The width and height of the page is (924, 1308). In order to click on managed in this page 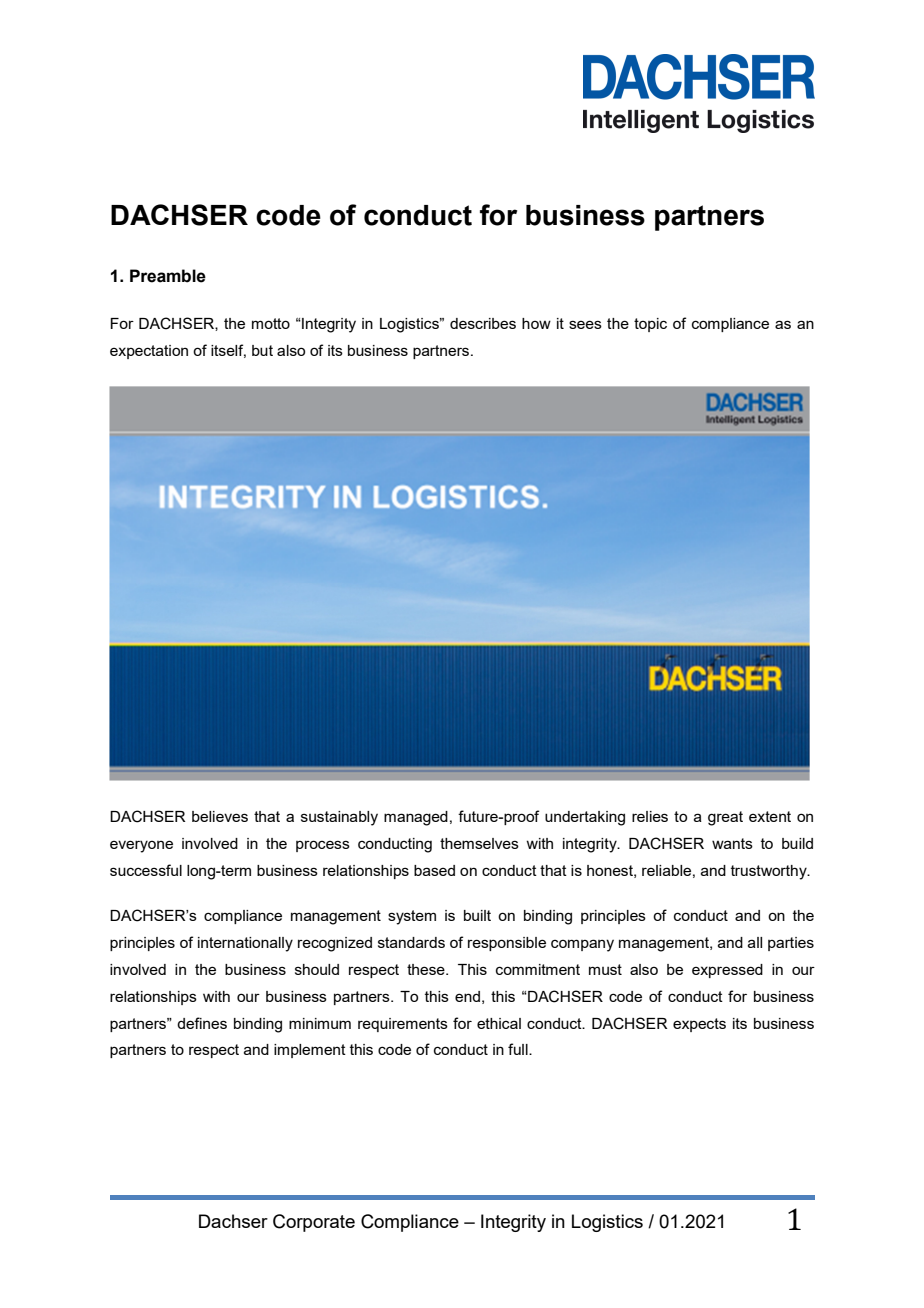, I will do `click(416, 818)`.
